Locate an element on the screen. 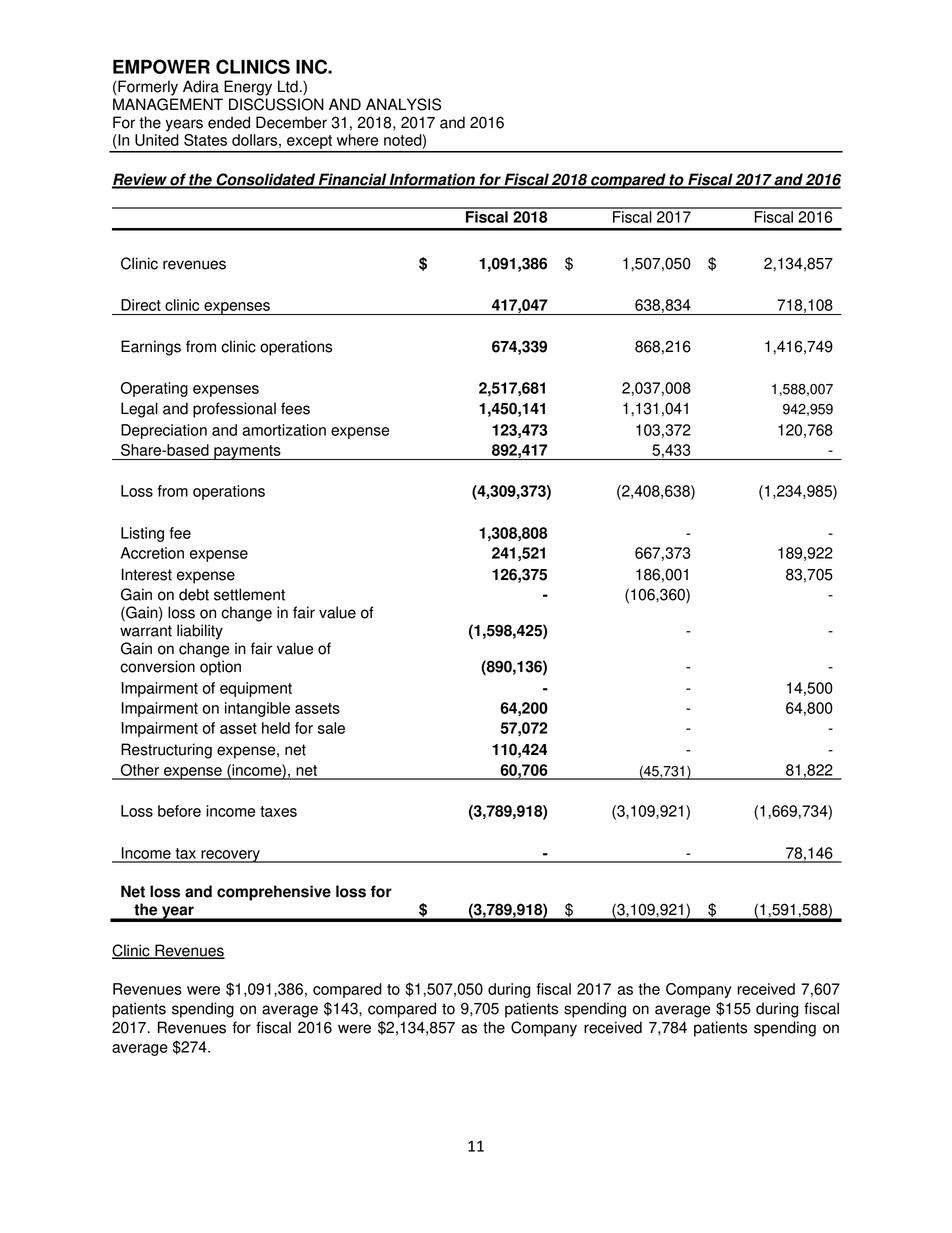 This screenshot has width=952, height=1233. Consolidated is located at coordinates (266, 180).
